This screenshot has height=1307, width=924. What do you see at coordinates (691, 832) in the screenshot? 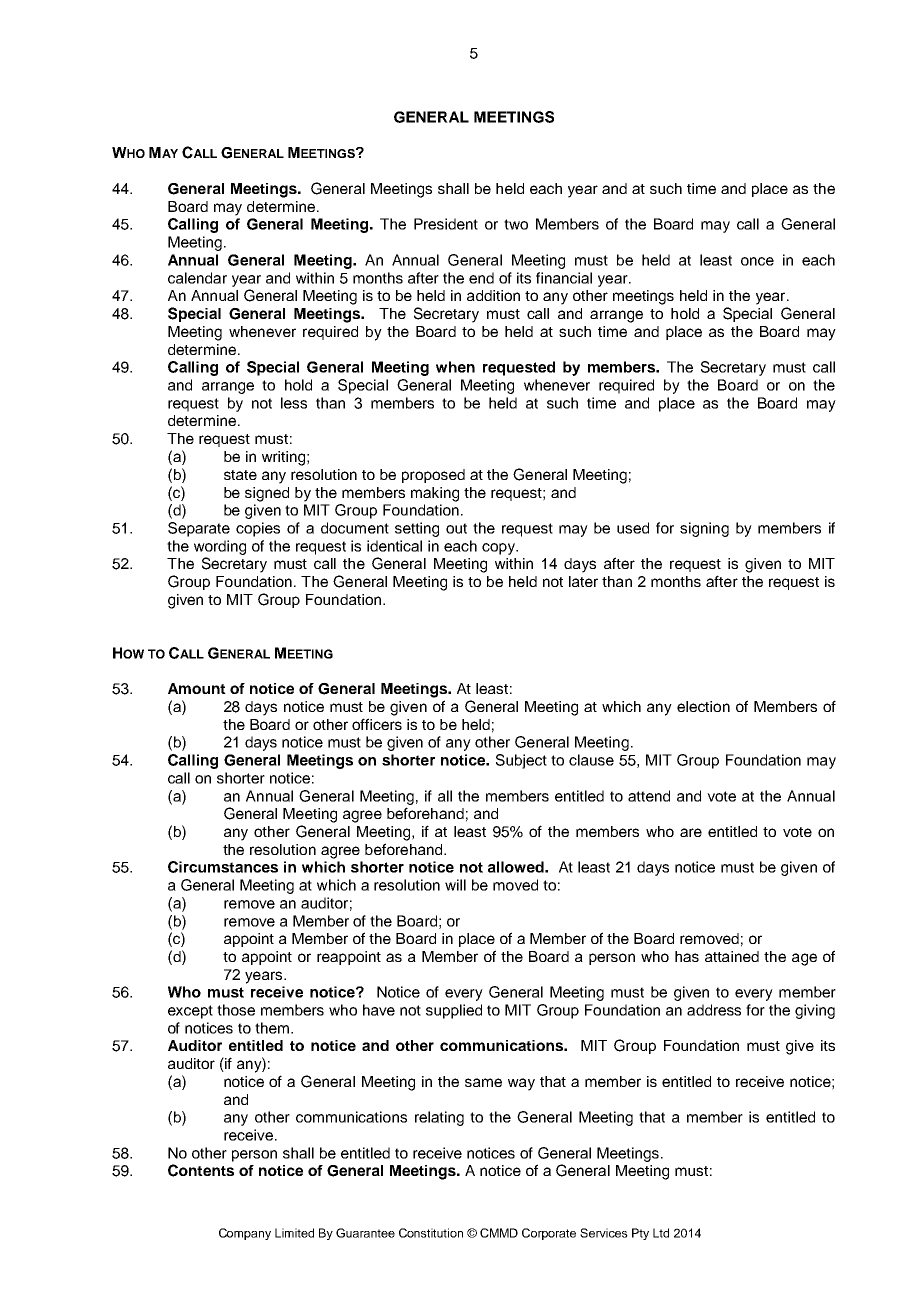
I see `are` at bounding box center [691, 832].
